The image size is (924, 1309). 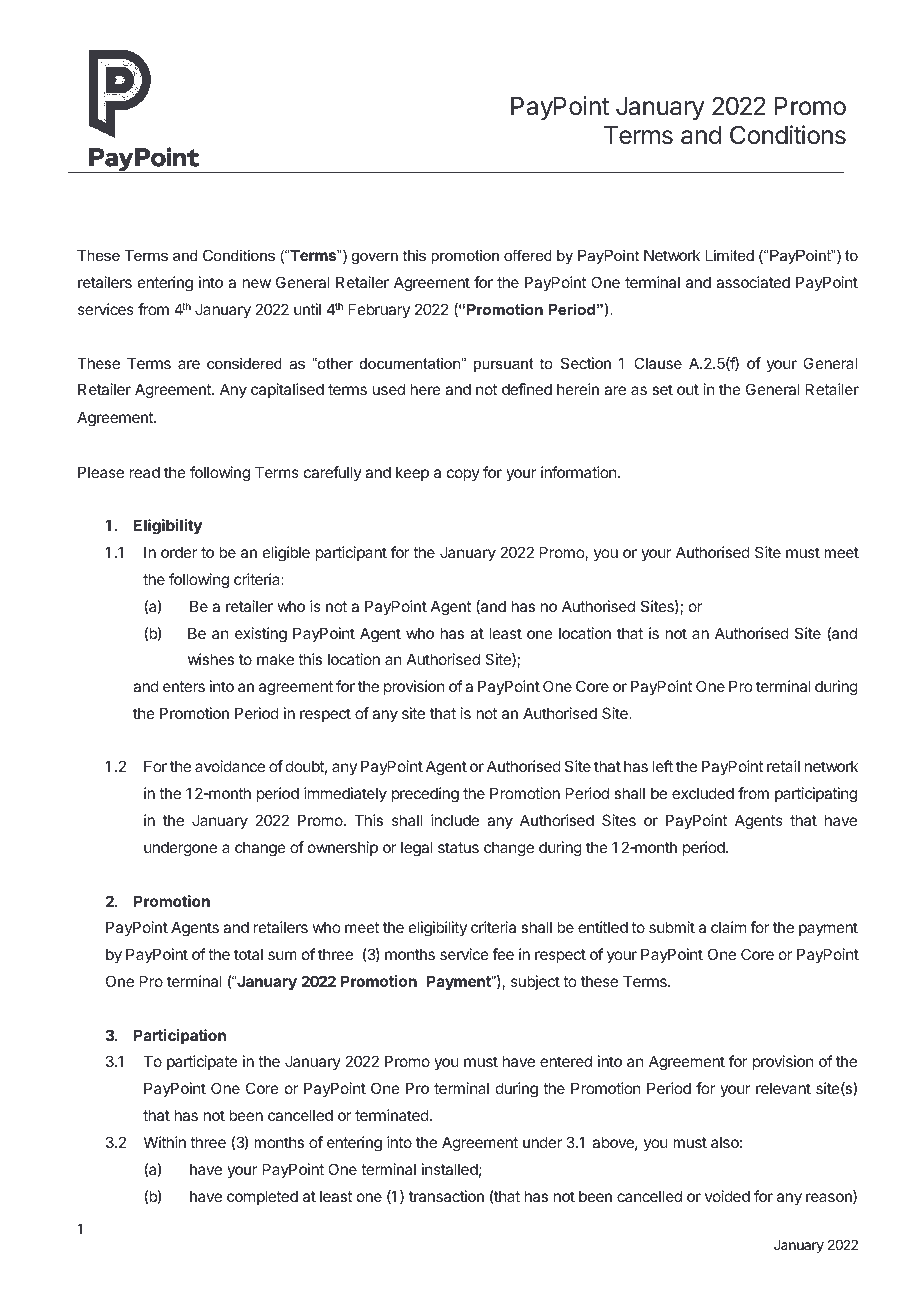 What do you see at coordinates (165, 1142) in the screenshot?
I see `Within` at bounding box center [165, 1142].
